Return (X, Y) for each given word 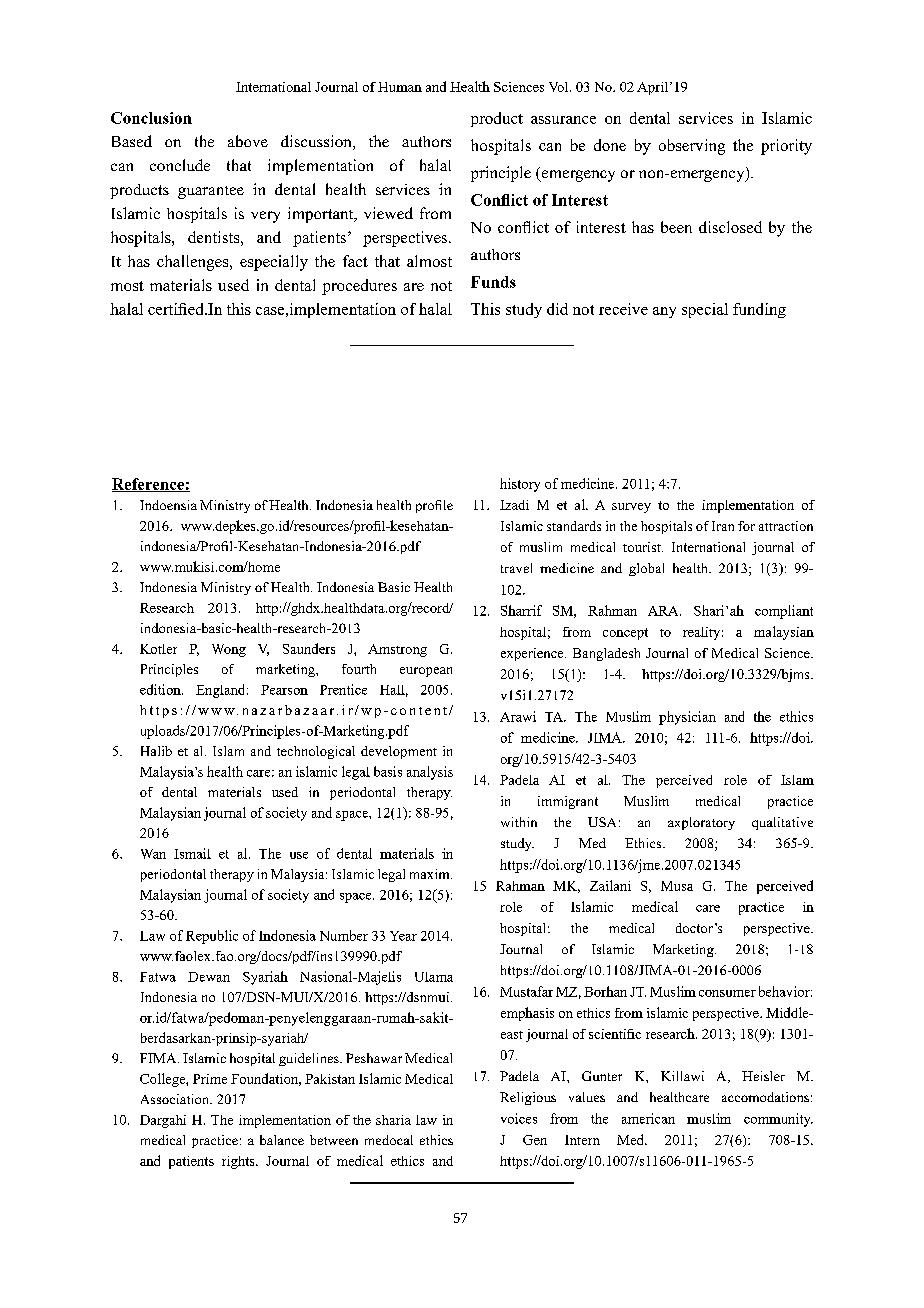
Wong (229, 650)
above (248, 141)
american (648, 1118)
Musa (677, 886)
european (426, 672)
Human (400, 87)
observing (692, 147)
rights (239, 1162)
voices (519, 1118)
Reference (149, 485)
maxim (431, 874)
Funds (493, 282)
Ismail (192, 853)
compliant (784, 612)
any (664, 312)
